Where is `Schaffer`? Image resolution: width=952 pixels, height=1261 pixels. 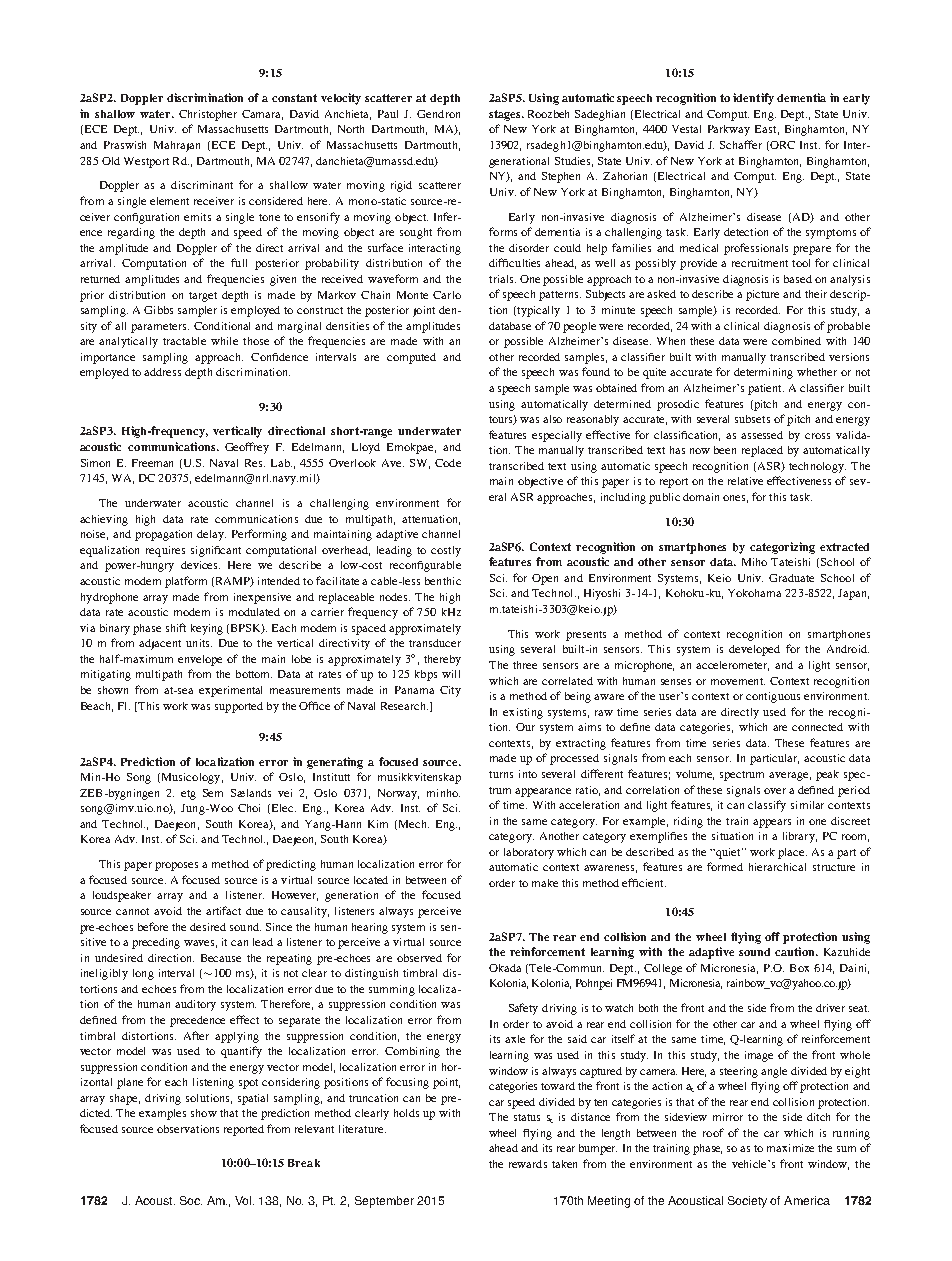
Schaffer is located at coordinates (741, 144).
